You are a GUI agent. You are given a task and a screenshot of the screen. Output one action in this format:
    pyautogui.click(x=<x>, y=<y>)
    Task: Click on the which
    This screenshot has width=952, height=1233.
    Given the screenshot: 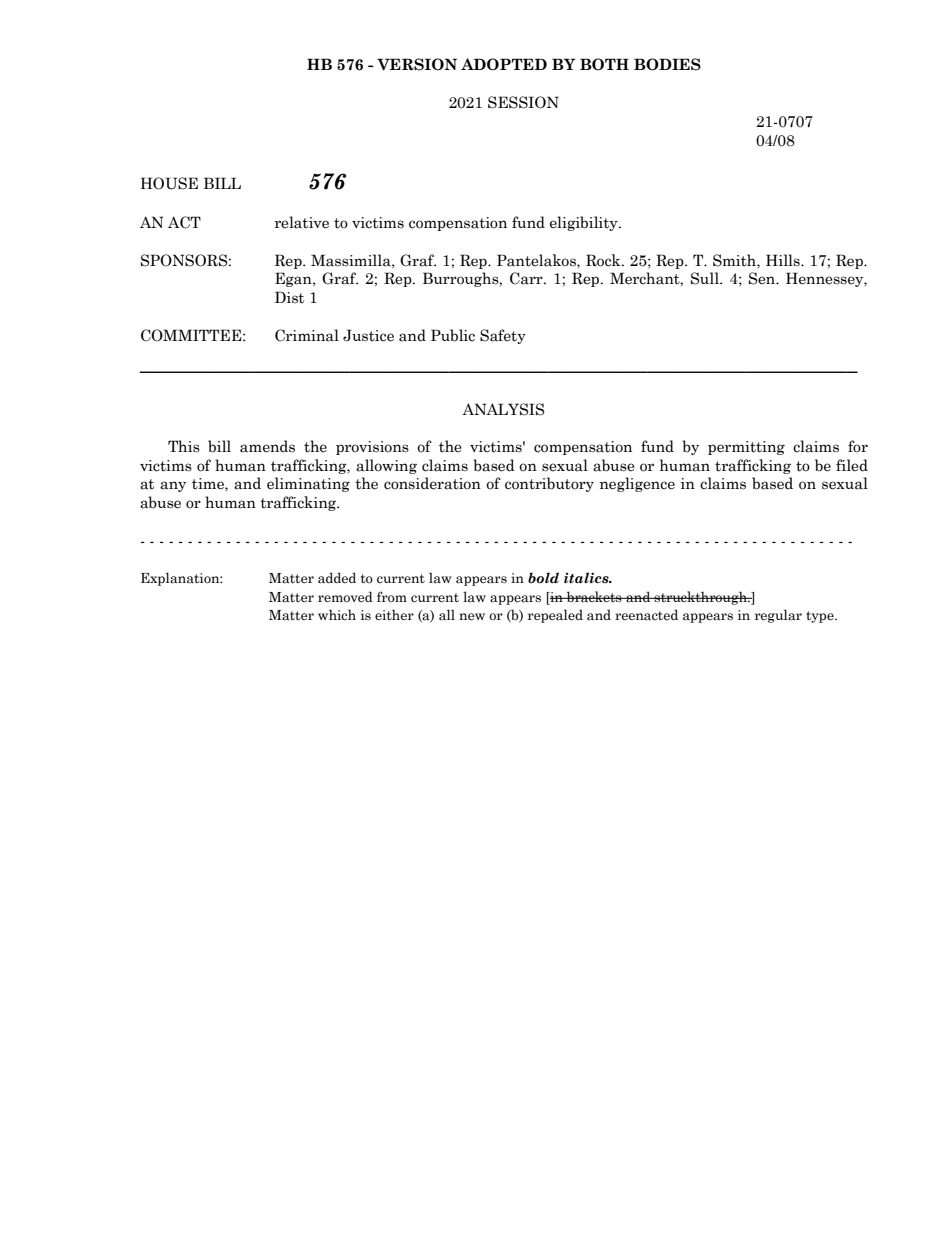 What is the action you would take?
    pyautogui.click(x=337, y=615)
